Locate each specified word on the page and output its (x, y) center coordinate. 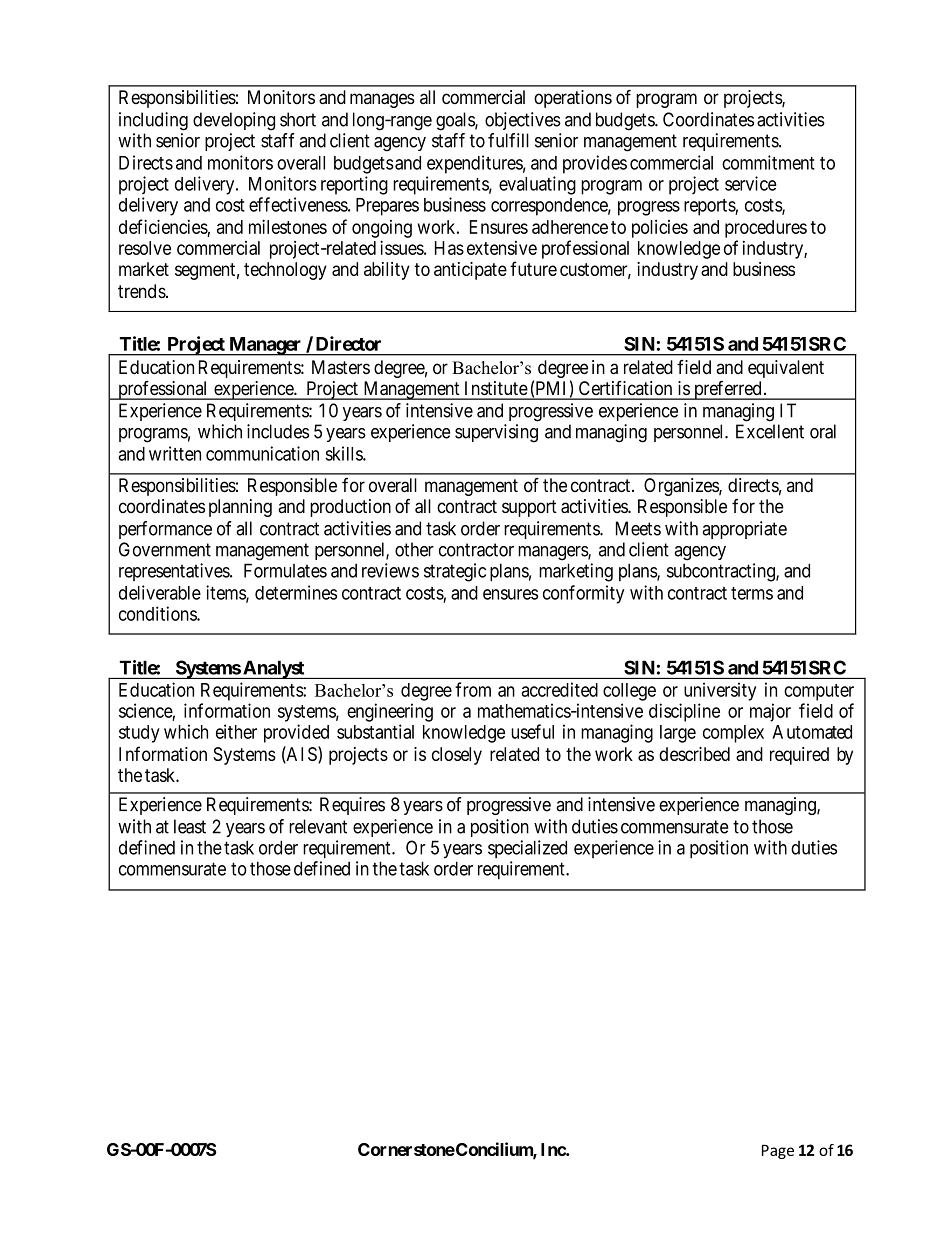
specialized (527, 849)
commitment (768, 162)
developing (234, 121)
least (190, 826)
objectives (523, 121)
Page (778, 1151)
